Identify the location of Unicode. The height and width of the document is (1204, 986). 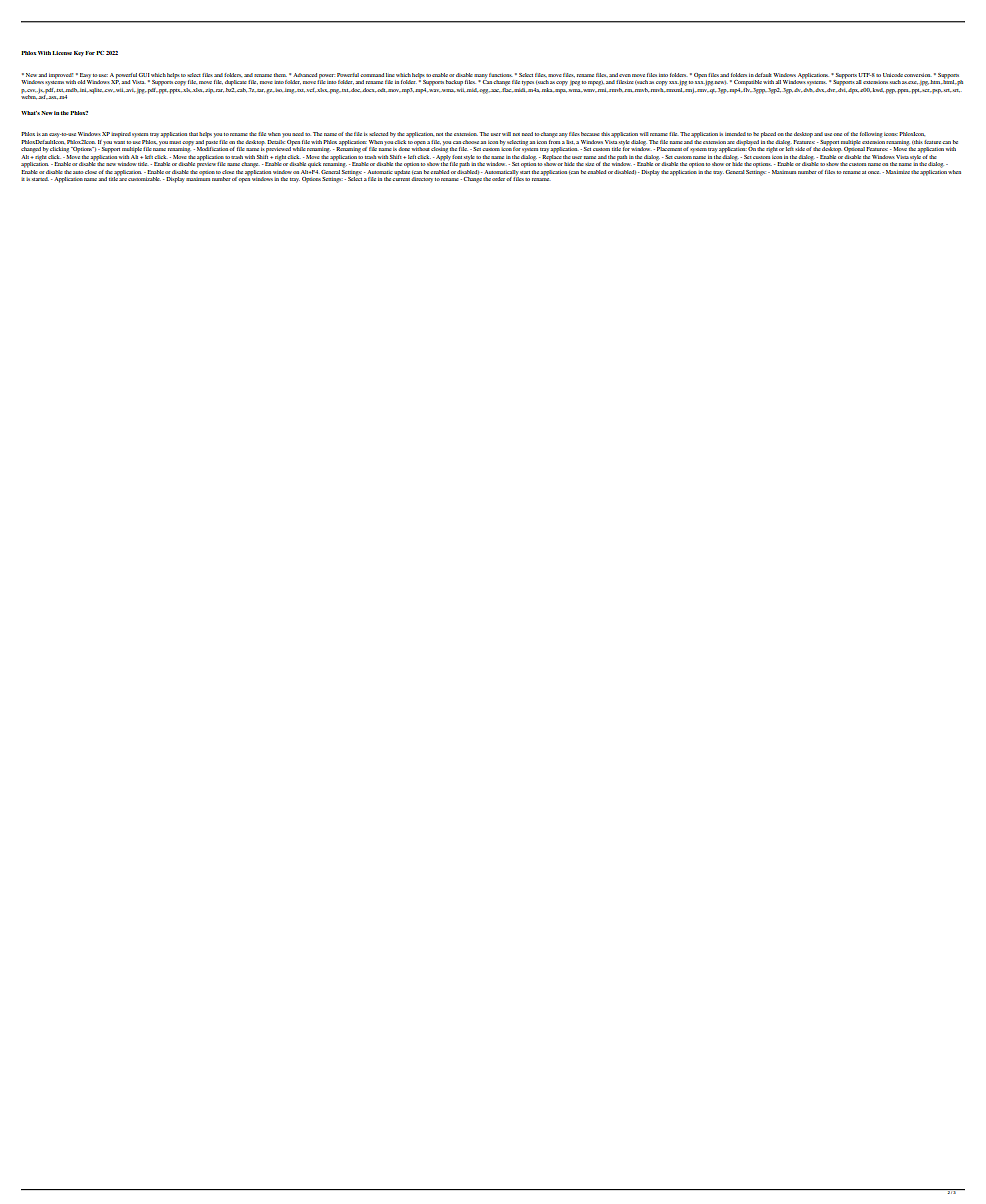
(893, 75).
